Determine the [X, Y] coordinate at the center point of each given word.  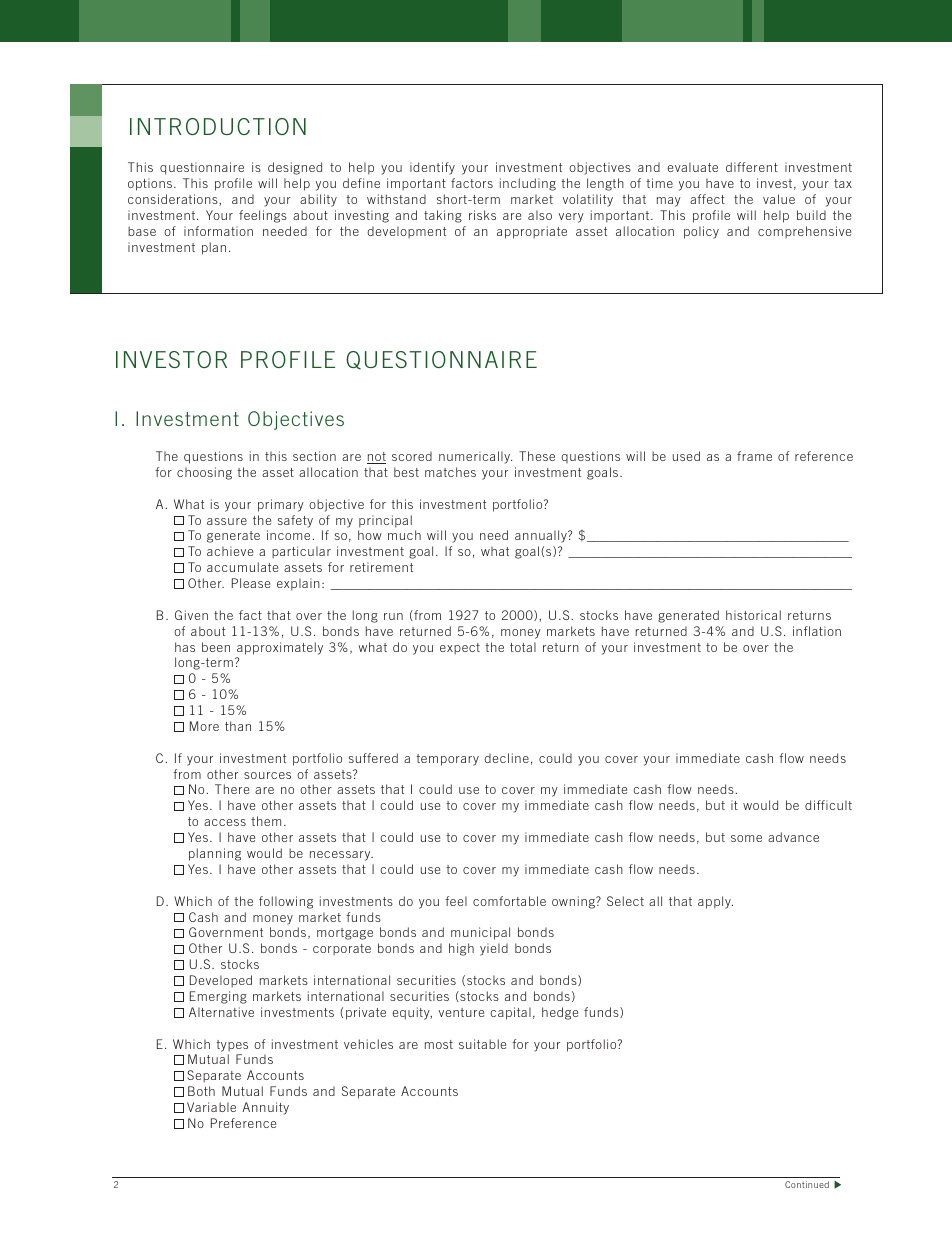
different [752, 167]
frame [754, 456]
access [225, 822]
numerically [475, 457]
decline [506, 758]
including [528, 184]
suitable [482, 1044]
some [746, 838]
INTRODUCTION [218, 126]
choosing [204, 473]
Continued [807, 1184]
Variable [211, 1107]
